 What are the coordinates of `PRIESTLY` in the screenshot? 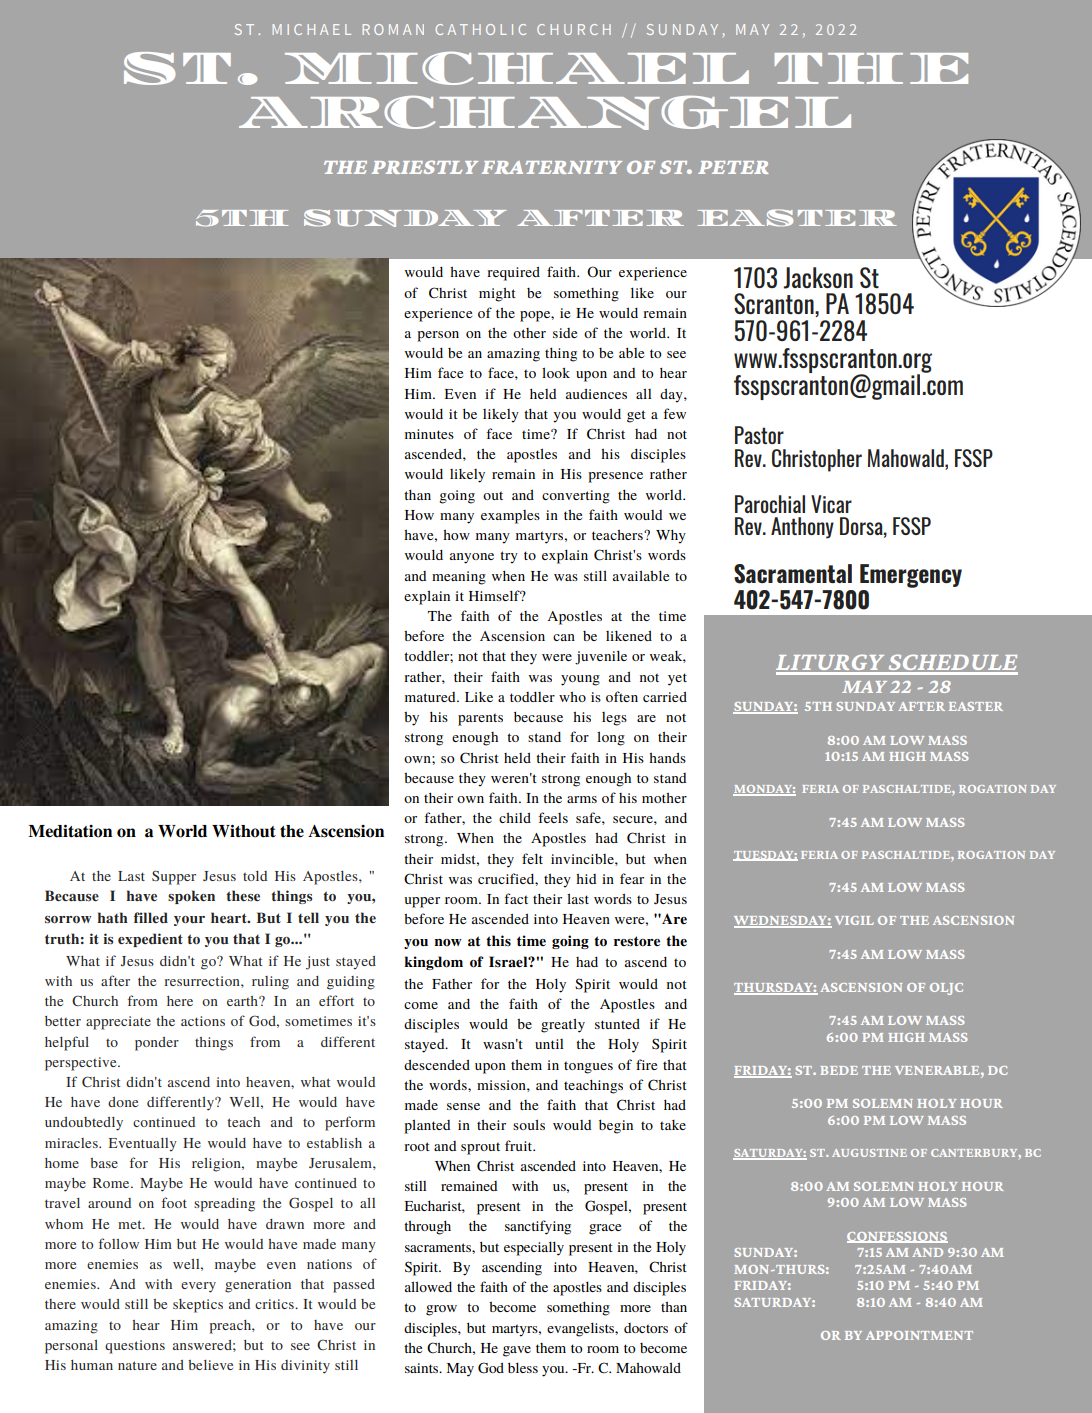 It's located at (425, 167).
